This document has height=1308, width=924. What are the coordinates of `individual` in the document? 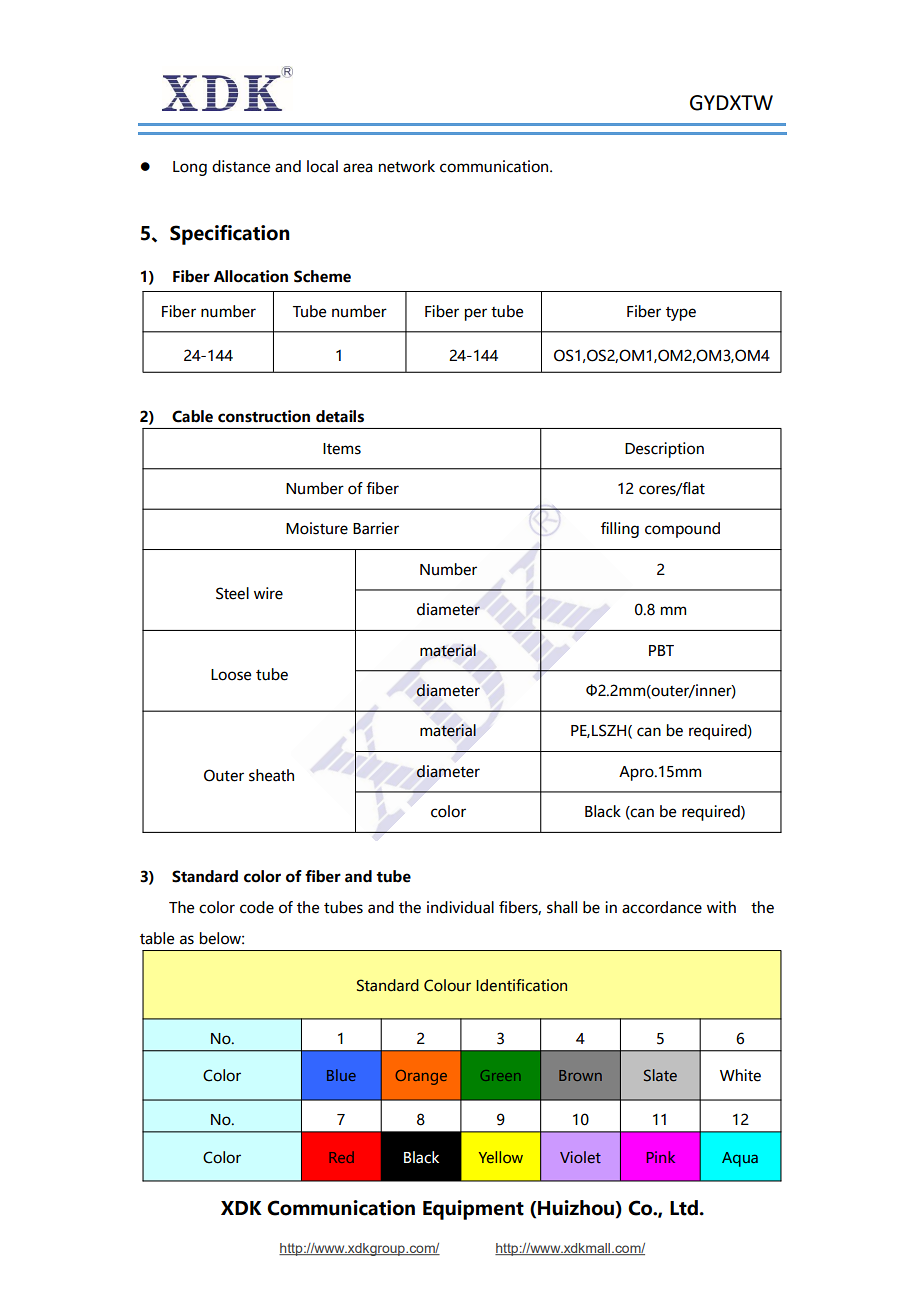 It's located at (460, 907).
